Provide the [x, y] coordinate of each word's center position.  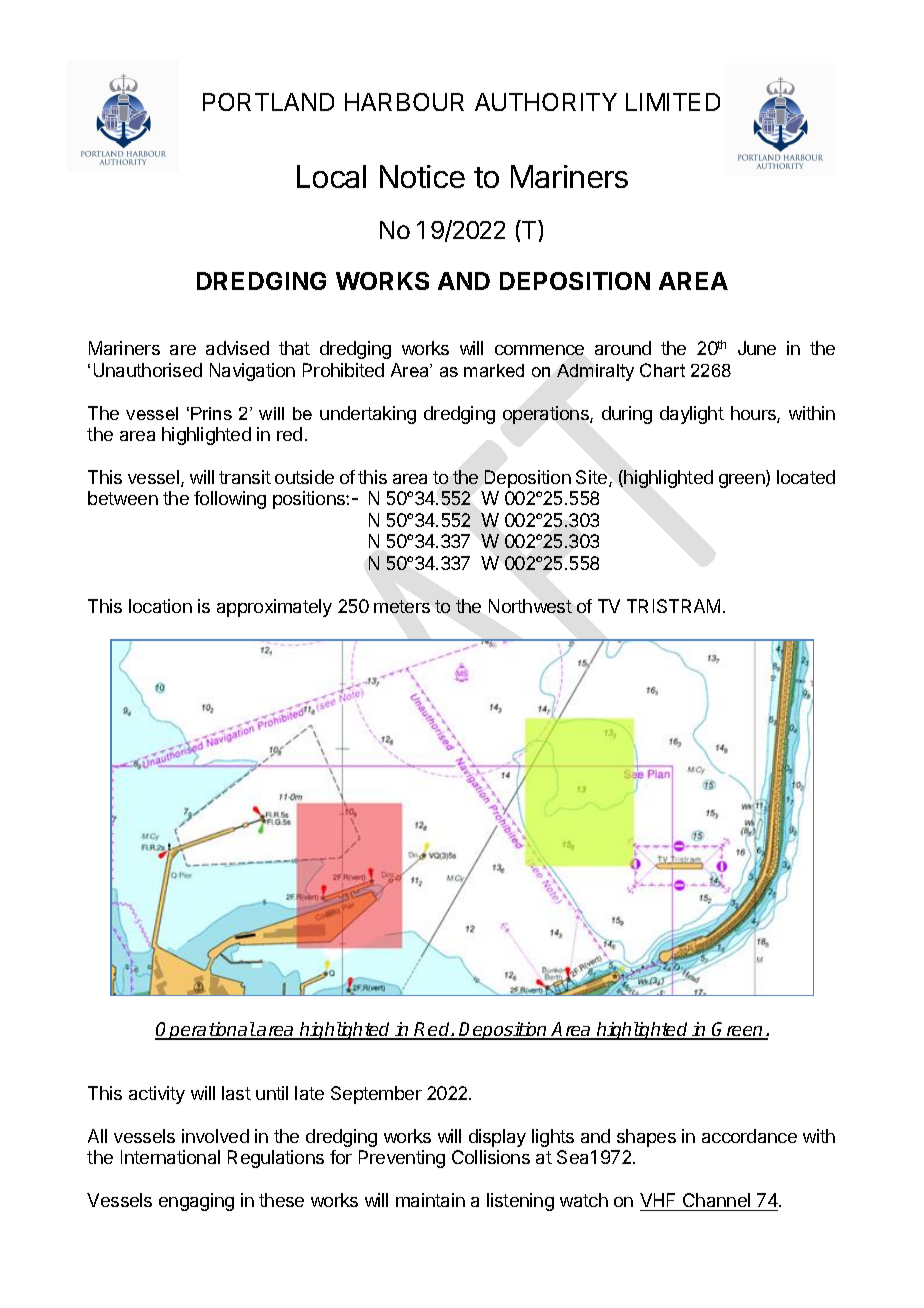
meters [402, 606]
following [230, 500]
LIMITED [673, 102]
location [160, 606]
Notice [422, 176]
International [170, 1157]
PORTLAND [268, 102]
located [806, 477]
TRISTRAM [673, 606]
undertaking [368, 415]
